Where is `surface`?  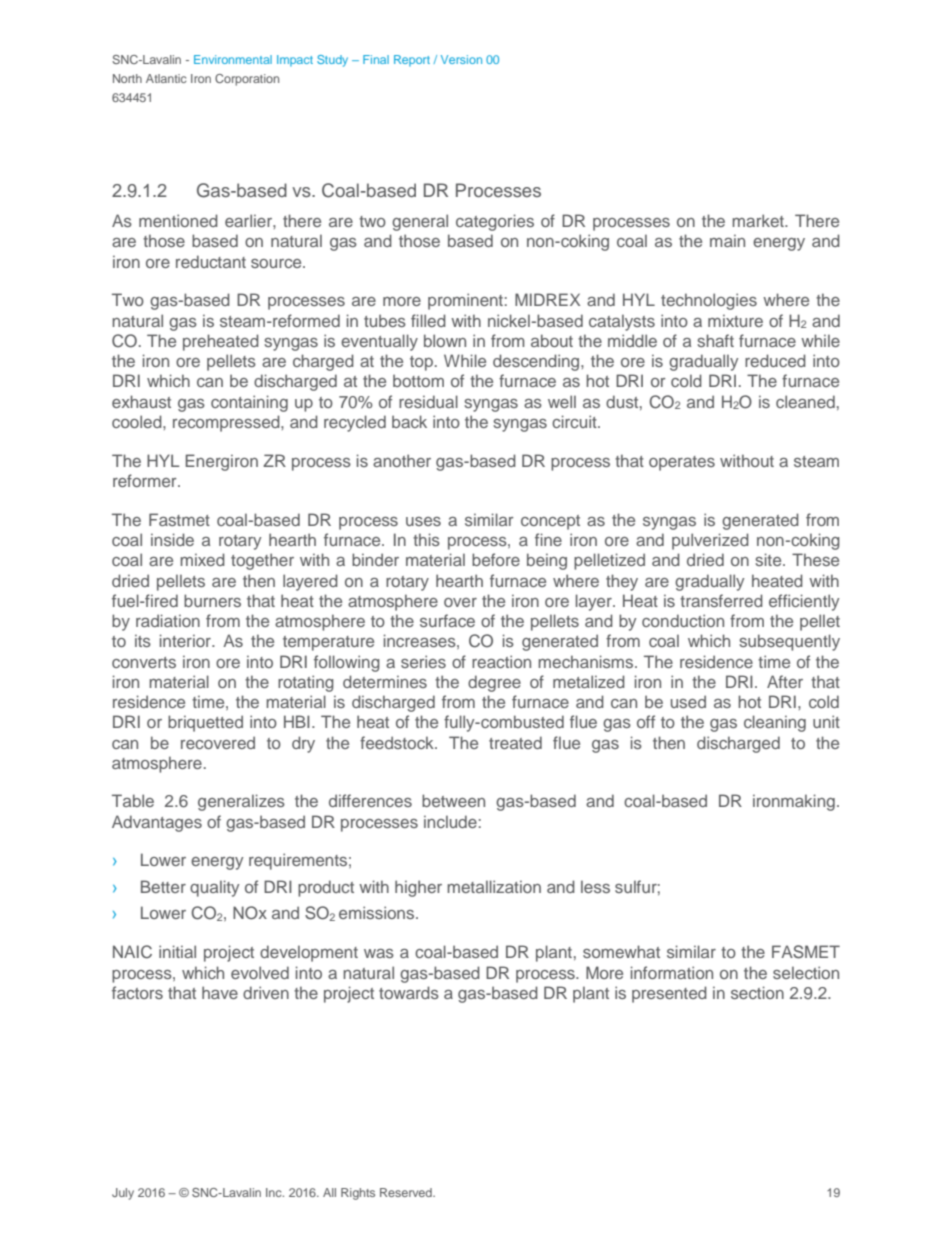 surface is located at coordinates (447, 620).
